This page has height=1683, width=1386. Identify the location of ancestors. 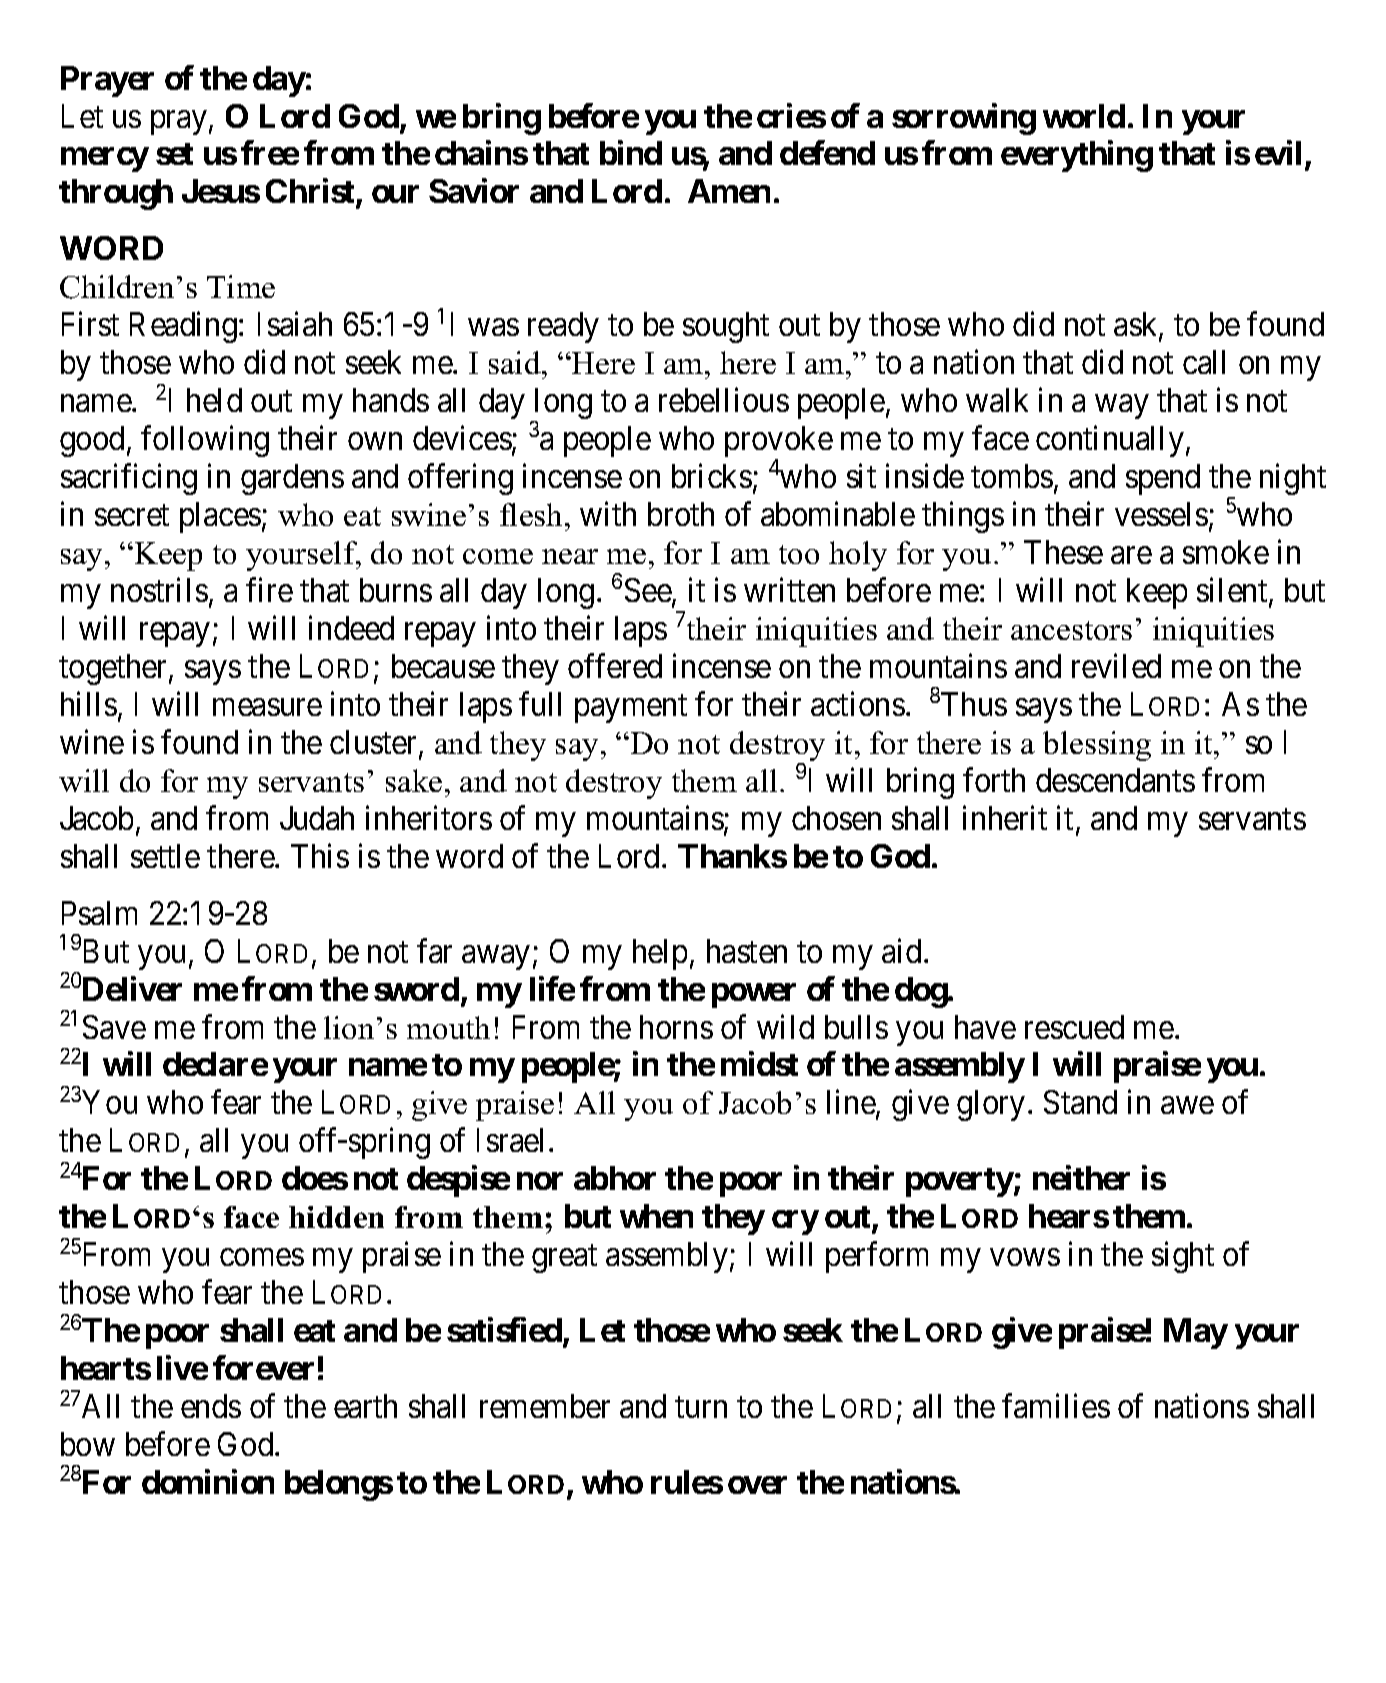
(1071, 630).
